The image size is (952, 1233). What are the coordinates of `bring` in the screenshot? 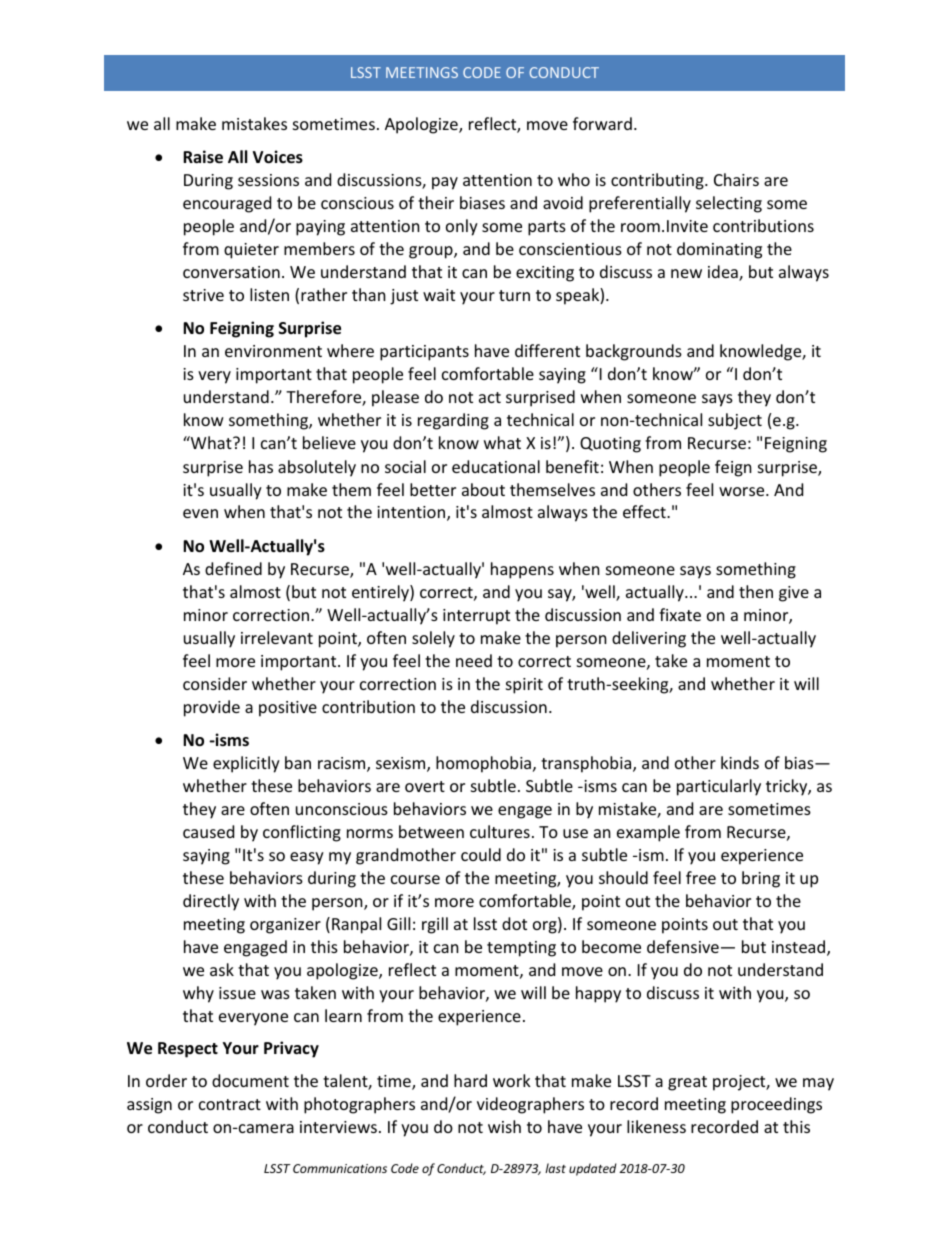 It's located at (761, 879).
